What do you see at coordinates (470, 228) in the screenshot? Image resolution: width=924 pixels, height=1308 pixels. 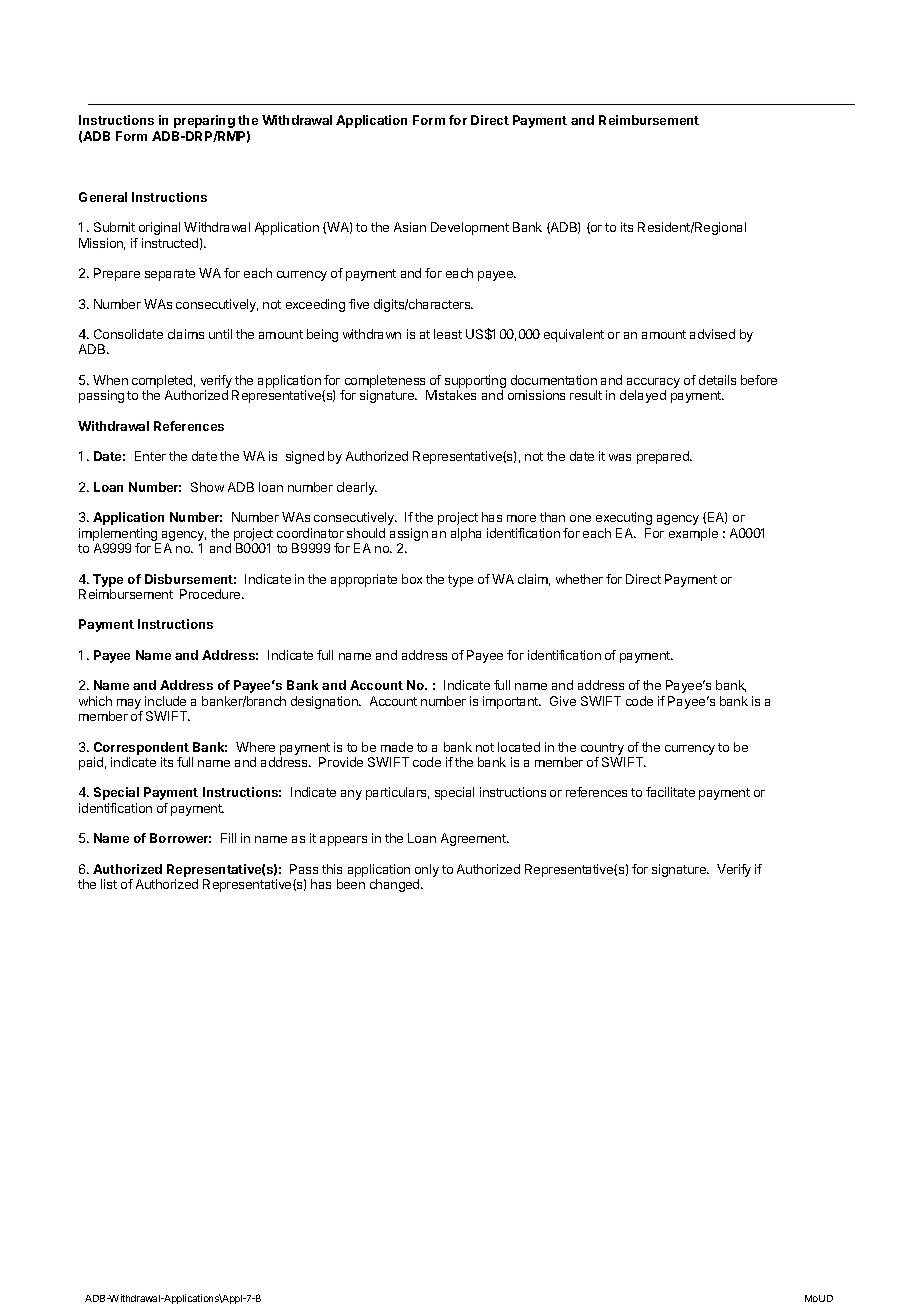 I see `Development` at bounding box center [470, 228].
